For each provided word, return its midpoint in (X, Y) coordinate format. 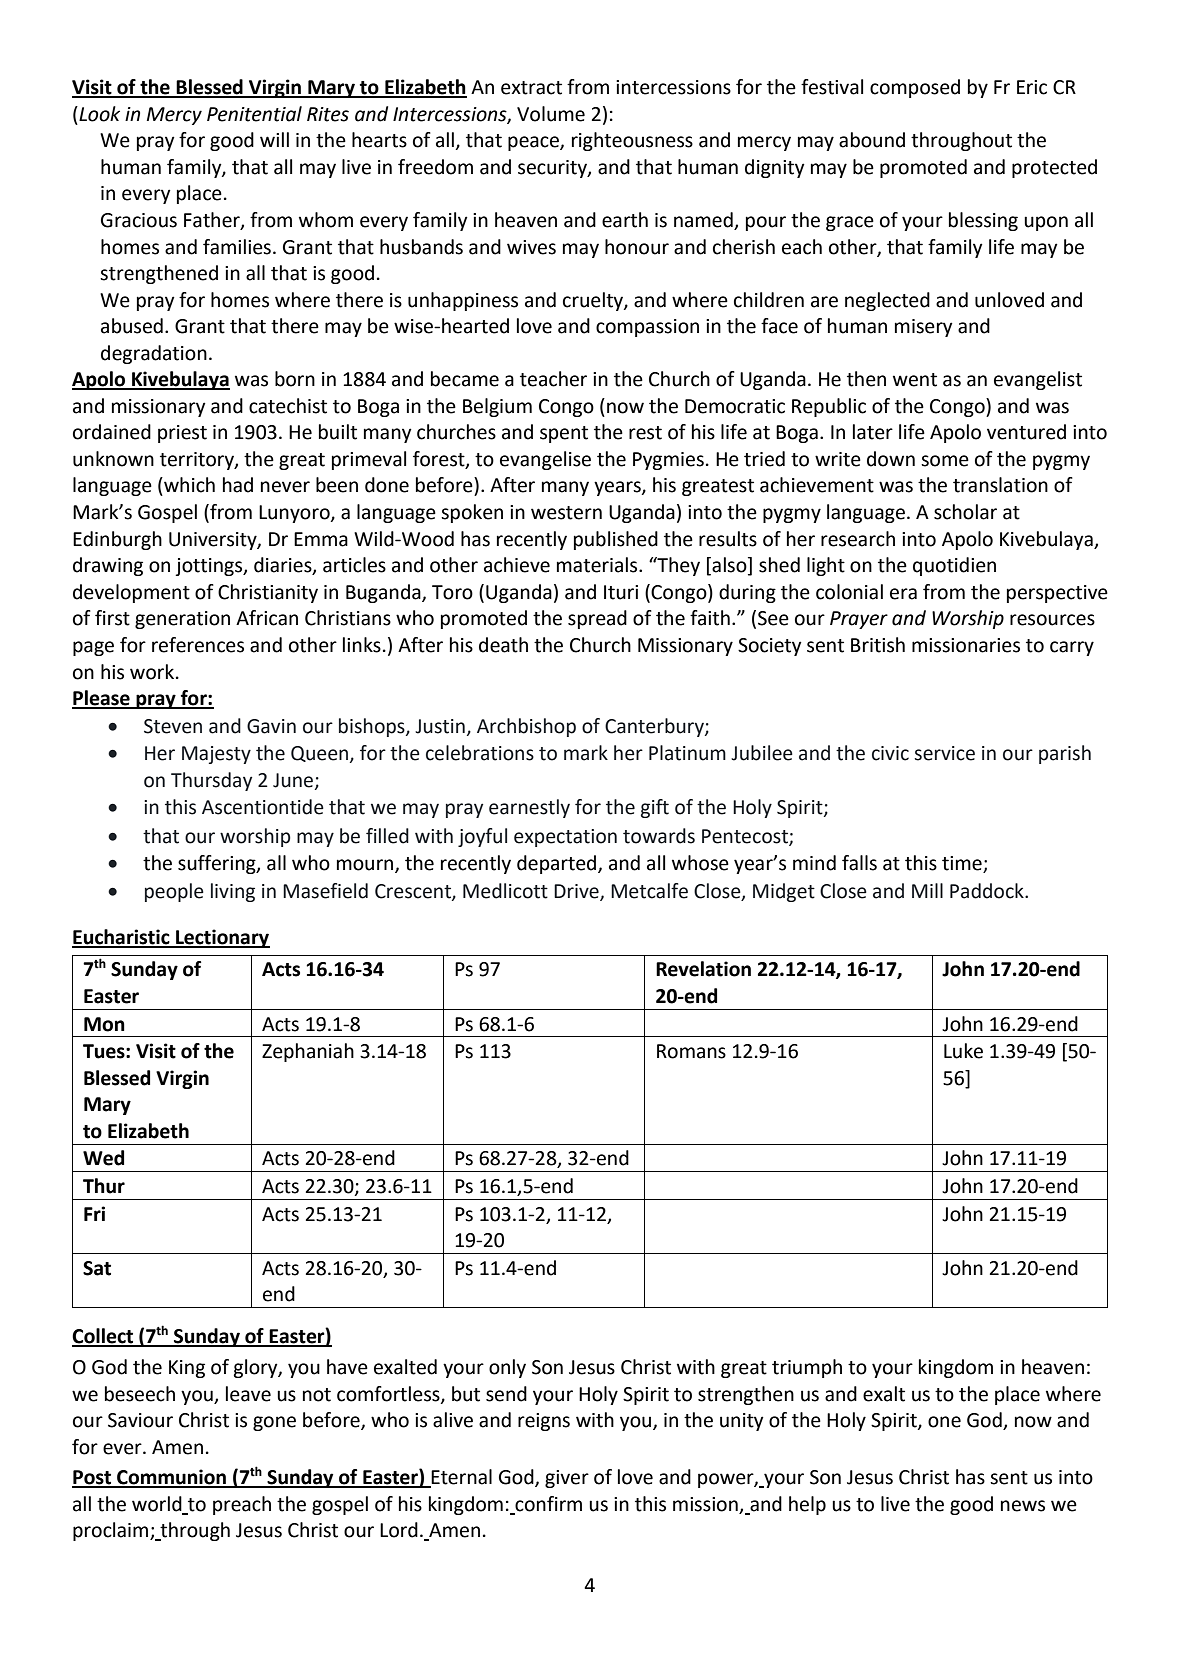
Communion (172, 1478)
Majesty (216, 755)
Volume (551, 114)
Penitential (254, 114)
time (963, 864)
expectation (565, 838)
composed (915, 88)
